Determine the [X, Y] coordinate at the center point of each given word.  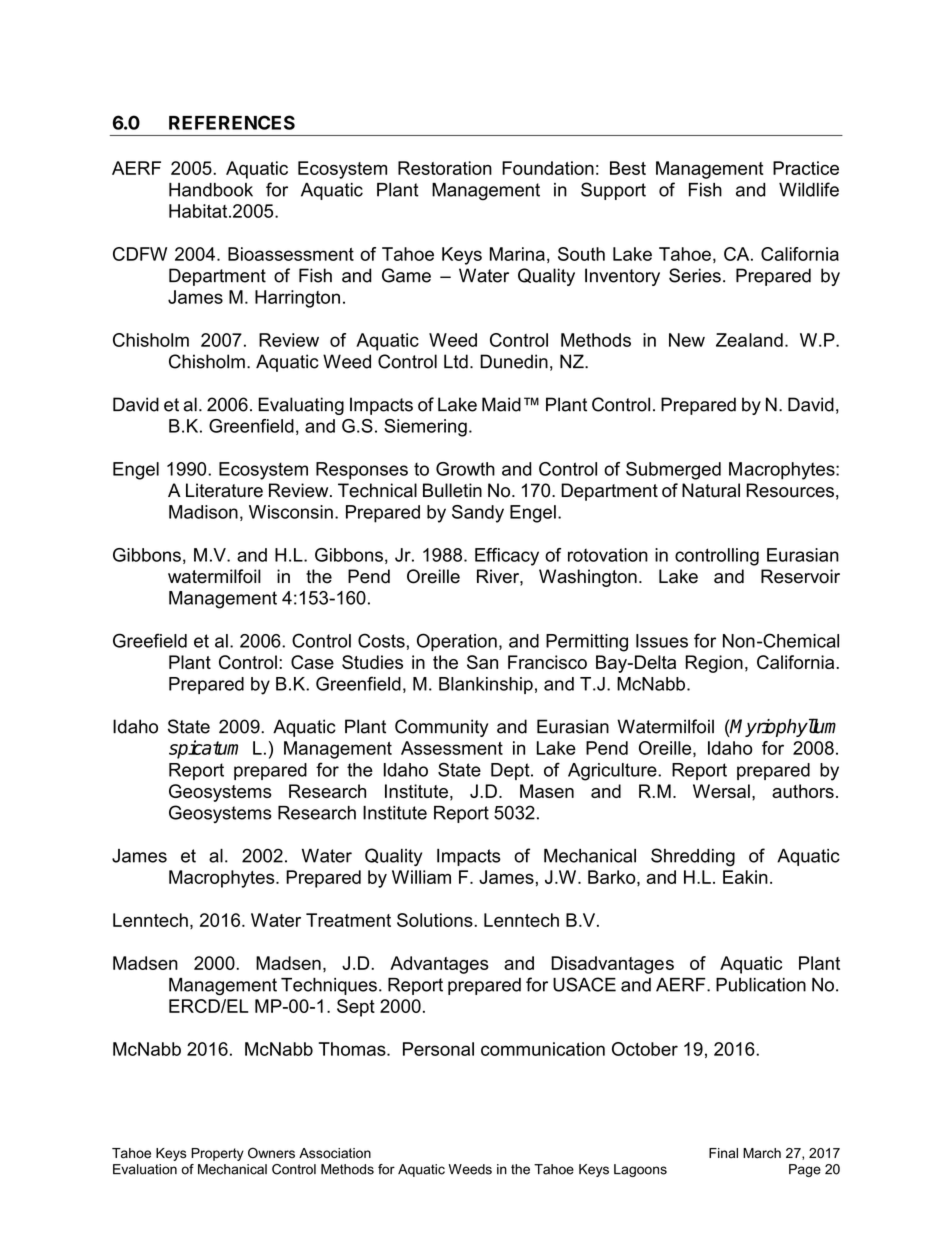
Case [312, 662]
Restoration [445, 168]
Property [217, 1154]
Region [714, 664]
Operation [457, 642]
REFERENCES [232, 122]
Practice [806, 168]
